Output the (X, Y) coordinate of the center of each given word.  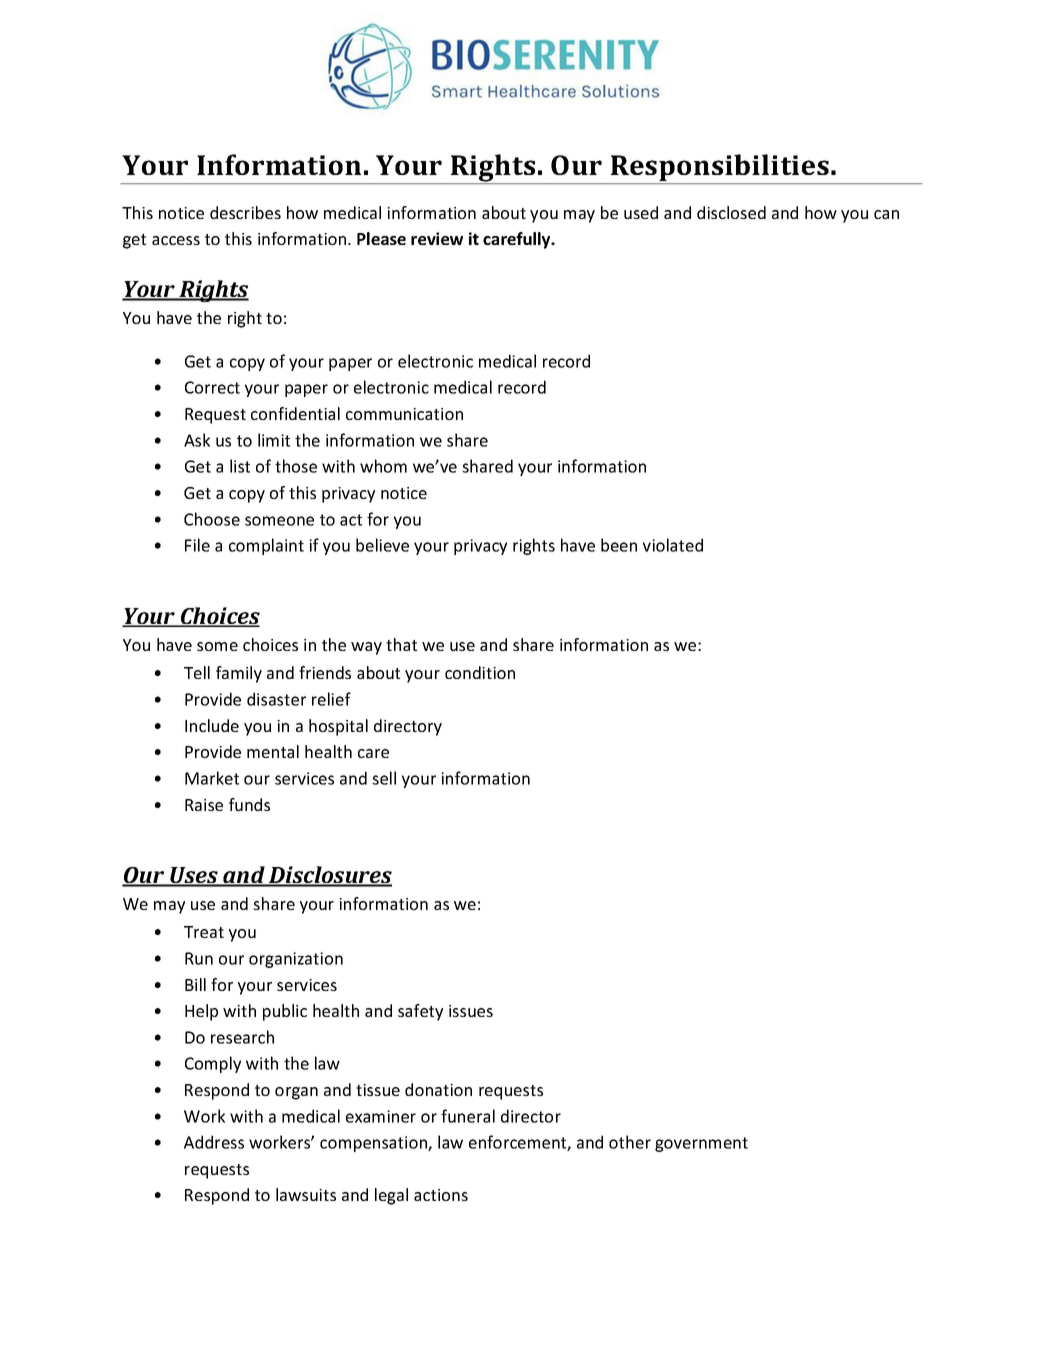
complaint (266, 546)
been (619, 545)
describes (245, 212)
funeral (468, 1116)
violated (673, 545)
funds (249, 804)
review (437, 238)
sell (384, 778)
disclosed (731, 212)
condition (480, 672)
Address (214, 1142)
